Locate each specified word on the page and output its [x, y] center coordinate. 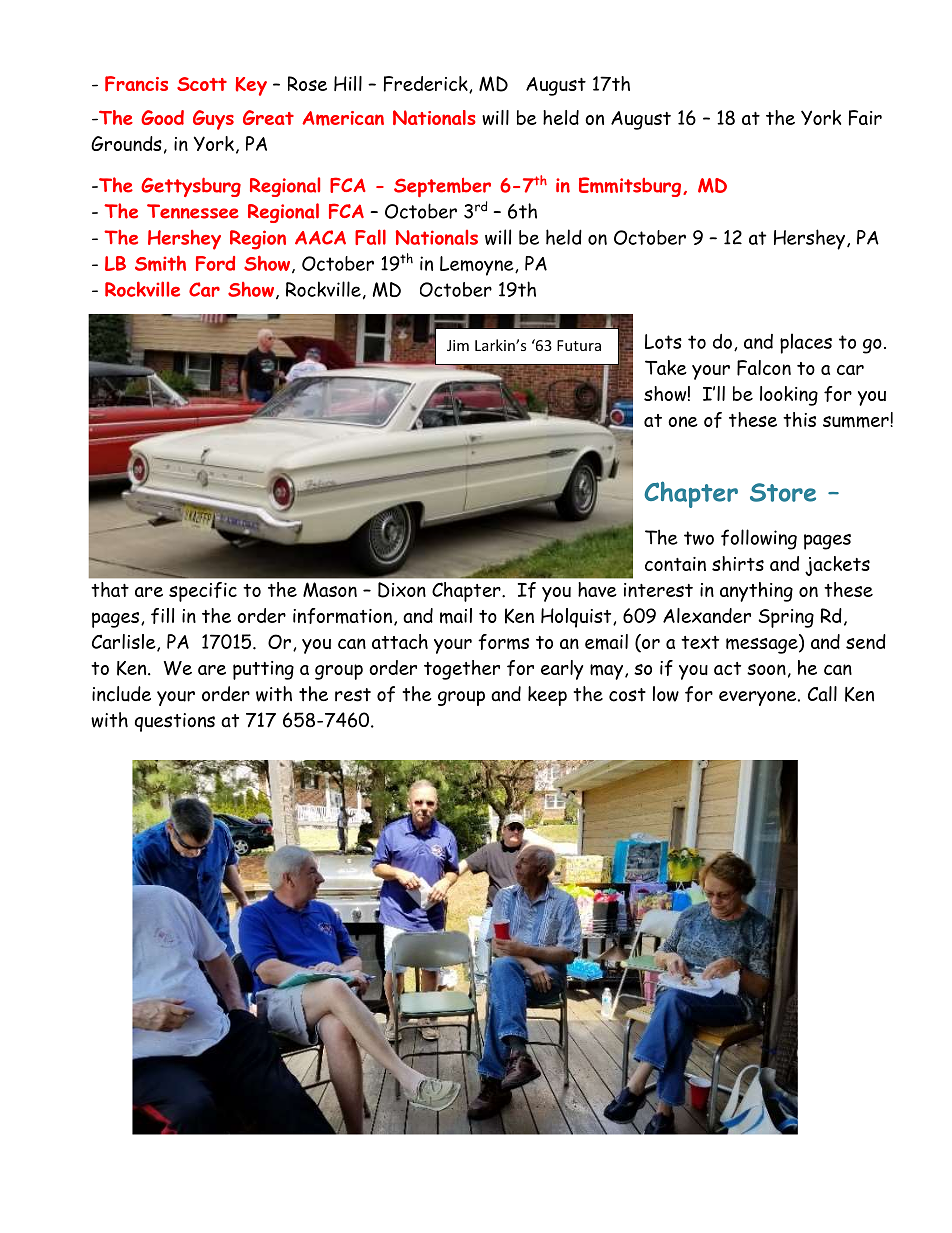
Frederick [427, 84]
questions [175, 722]
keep [547, 696]
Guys [213, 120]
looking [789, 396]
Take [666, 367]
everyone [759, 698]
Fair [865, 118]
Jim [458, 345]
